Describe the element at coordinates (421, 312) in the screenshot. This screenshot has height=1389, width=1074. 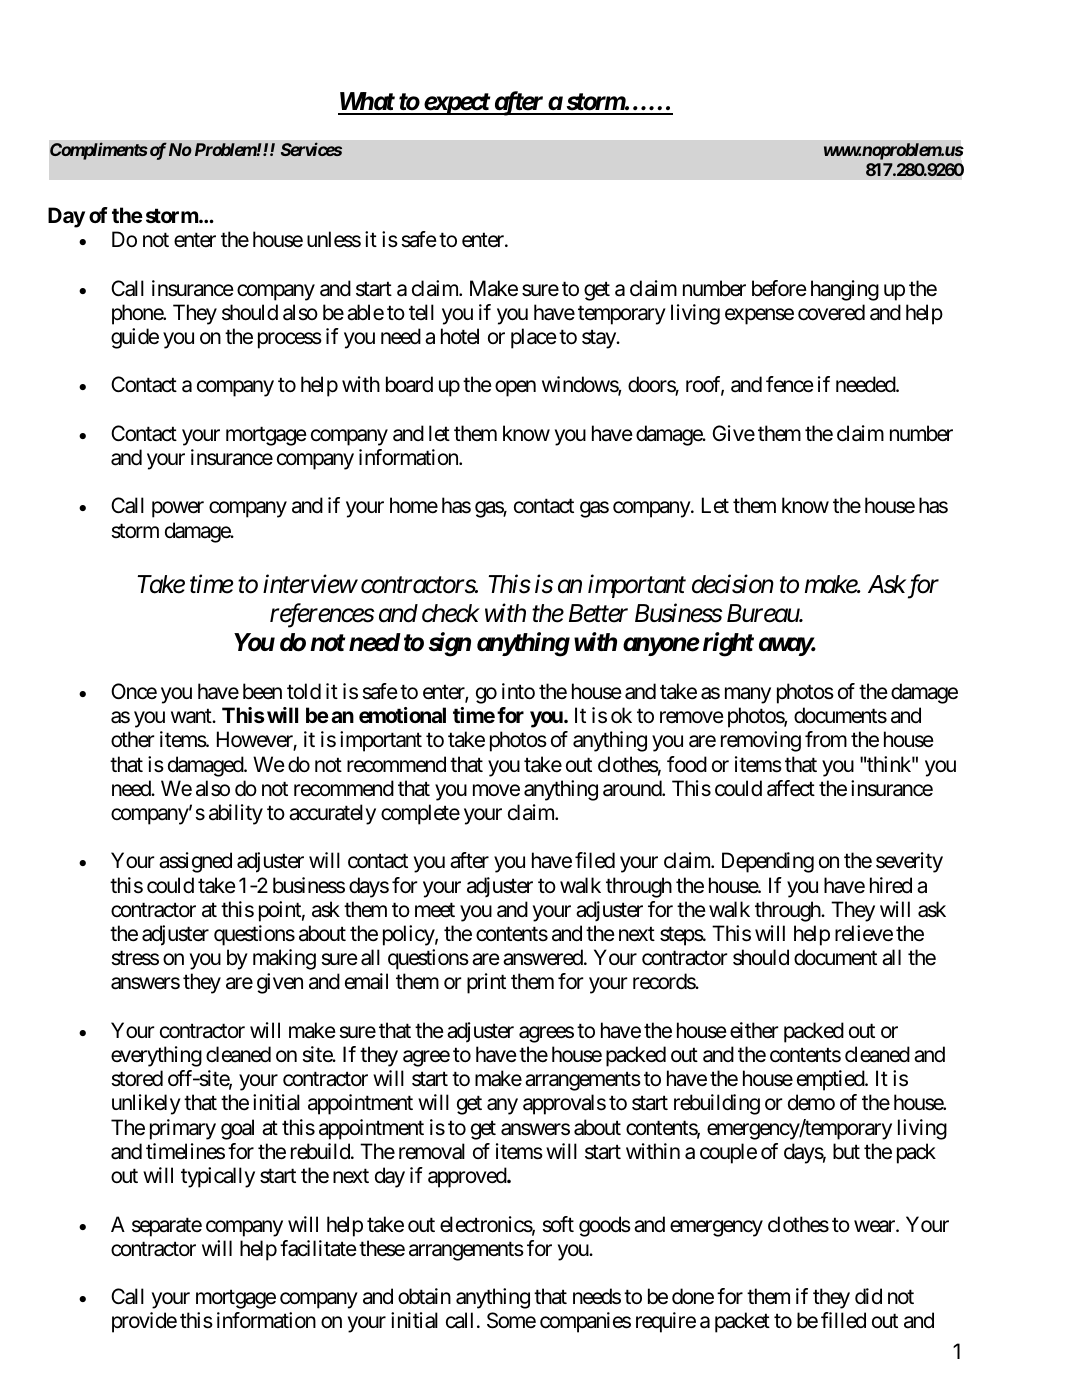
I see `tell` at that location.
